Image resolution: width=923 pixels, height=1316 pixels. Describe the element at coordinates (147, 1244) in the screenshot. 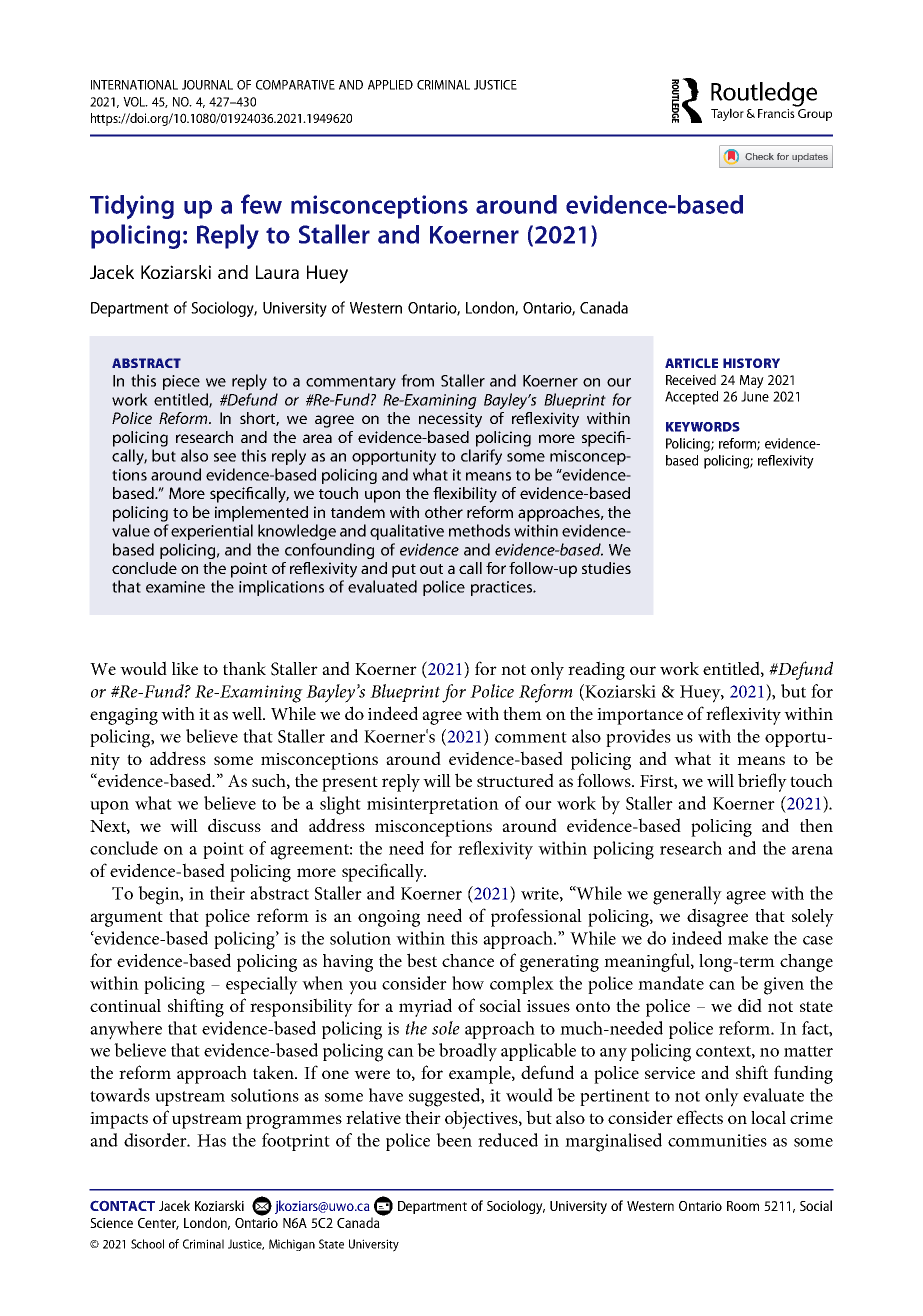

I see `School` at that location.
